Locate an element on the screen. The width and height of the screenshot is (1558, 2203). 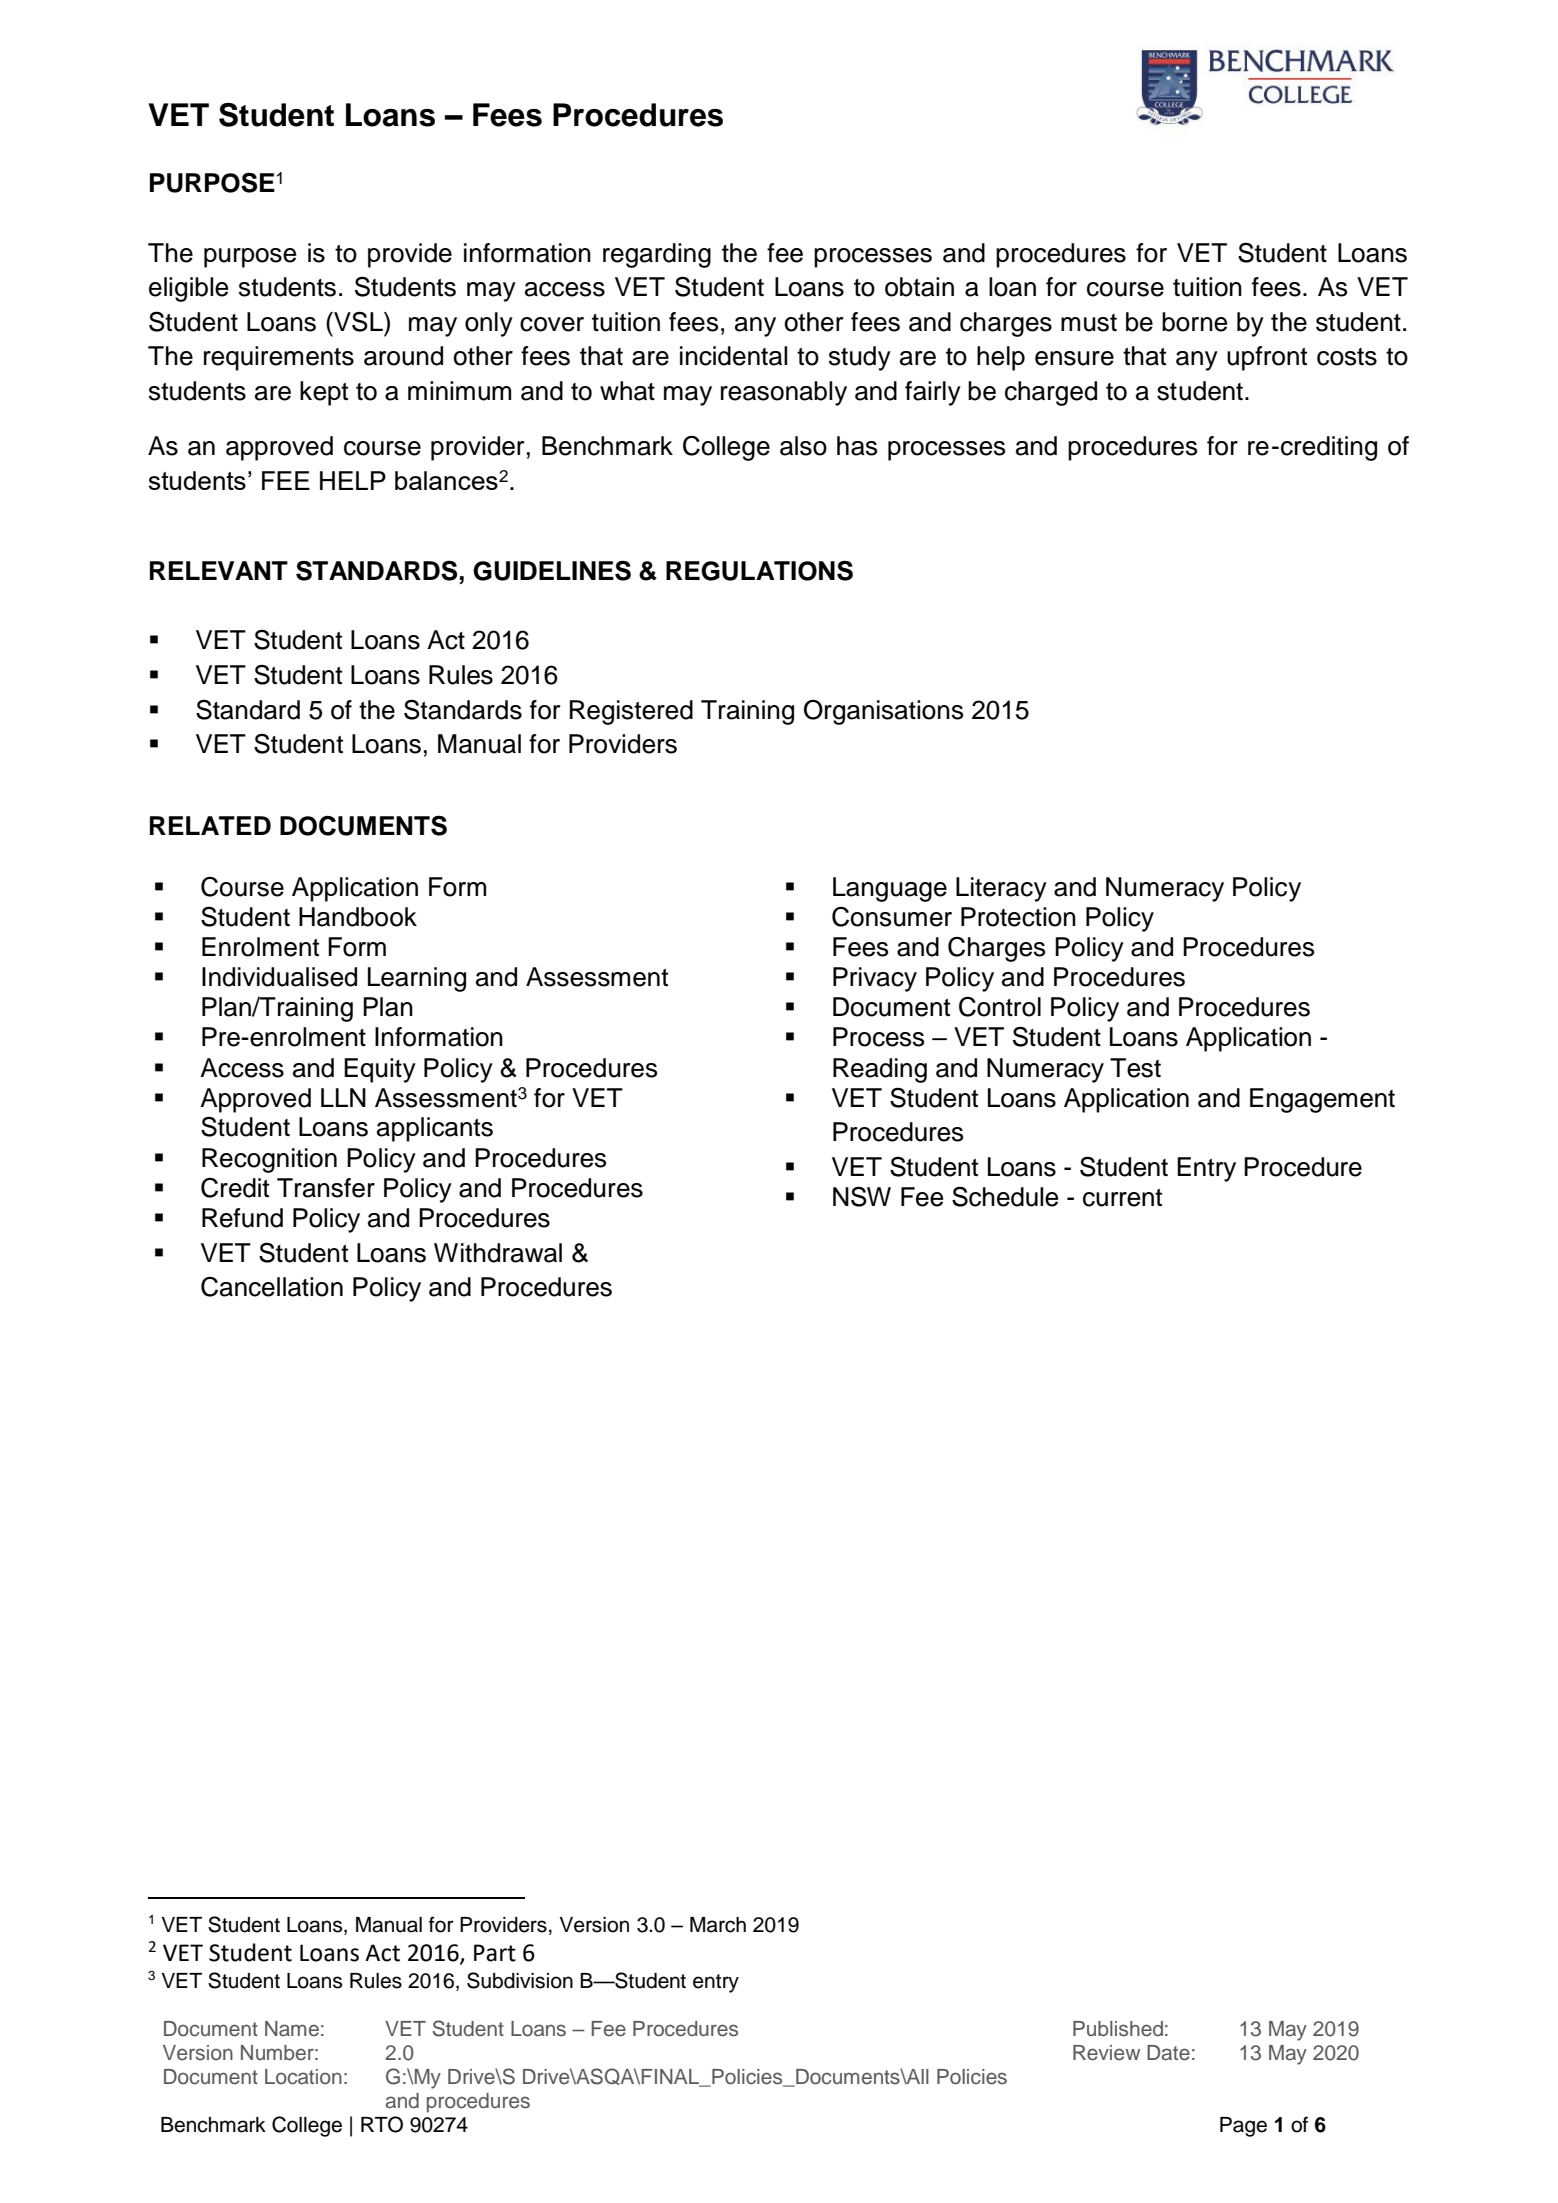
incidental is located at coordinates (733, 356).
